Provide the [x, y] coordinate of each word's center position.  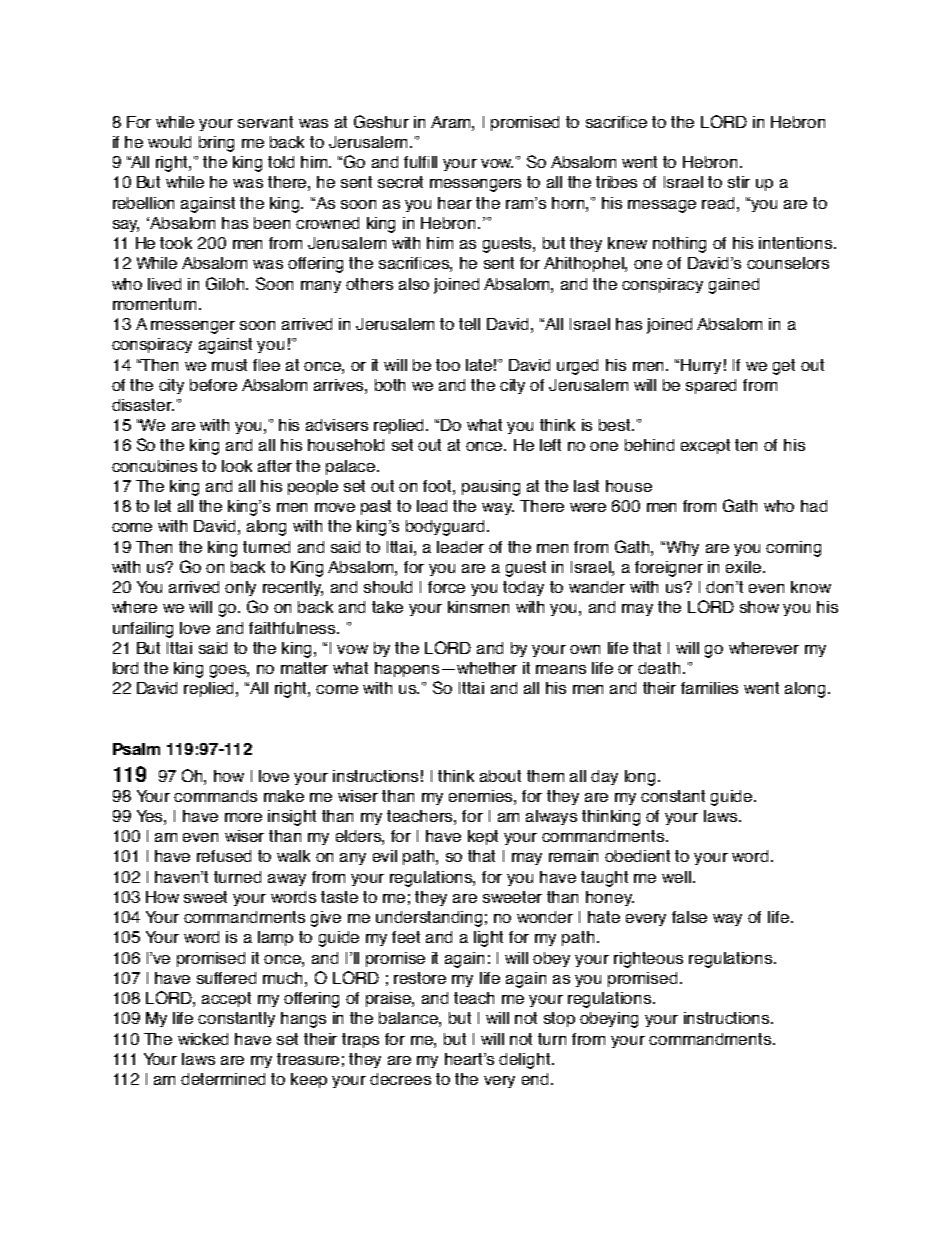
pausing [491, 488]
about [500, 776]
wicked [203, 1039]
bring [216, 144]
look [237, 466]
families [709, 688]
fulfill [420, 162]
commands [215, 796]
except [705, 446]
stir [739, 182]
